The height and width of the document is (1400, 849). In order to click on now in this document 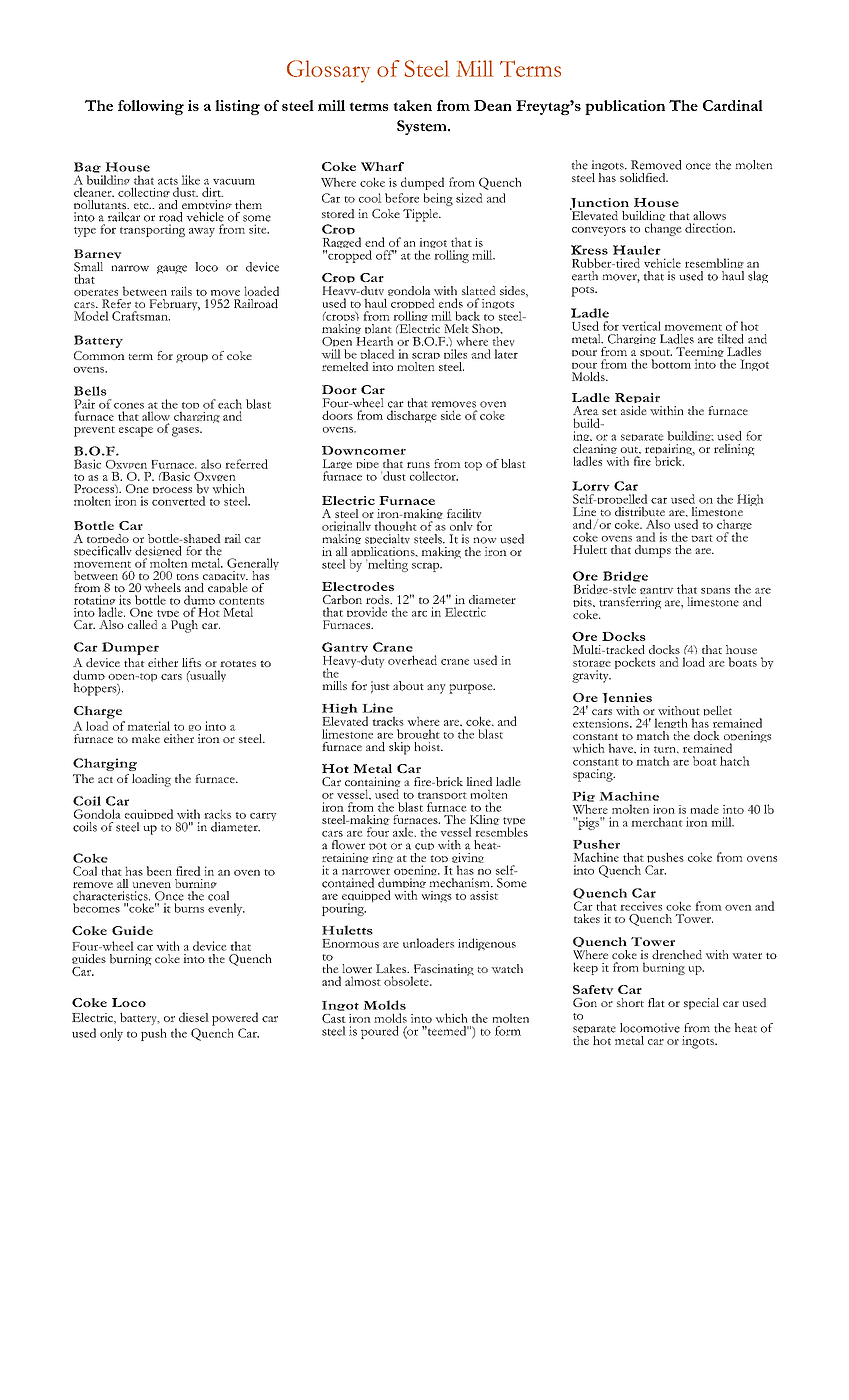, I will do `click(484, 540)`.
